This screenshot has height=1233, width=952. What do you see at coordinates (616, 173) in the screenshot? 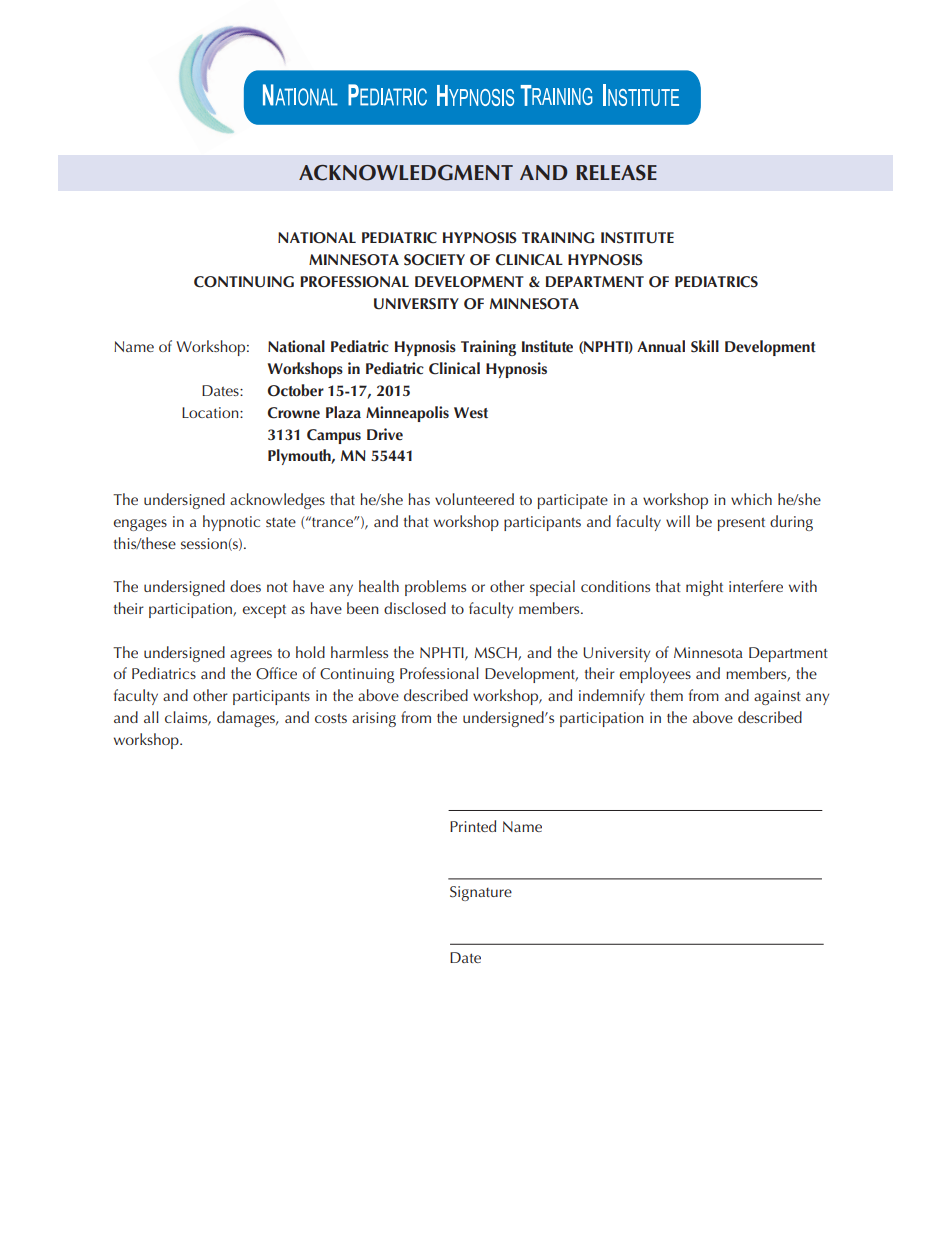
I see `RELEASE` at bounding box center [616, 173].
